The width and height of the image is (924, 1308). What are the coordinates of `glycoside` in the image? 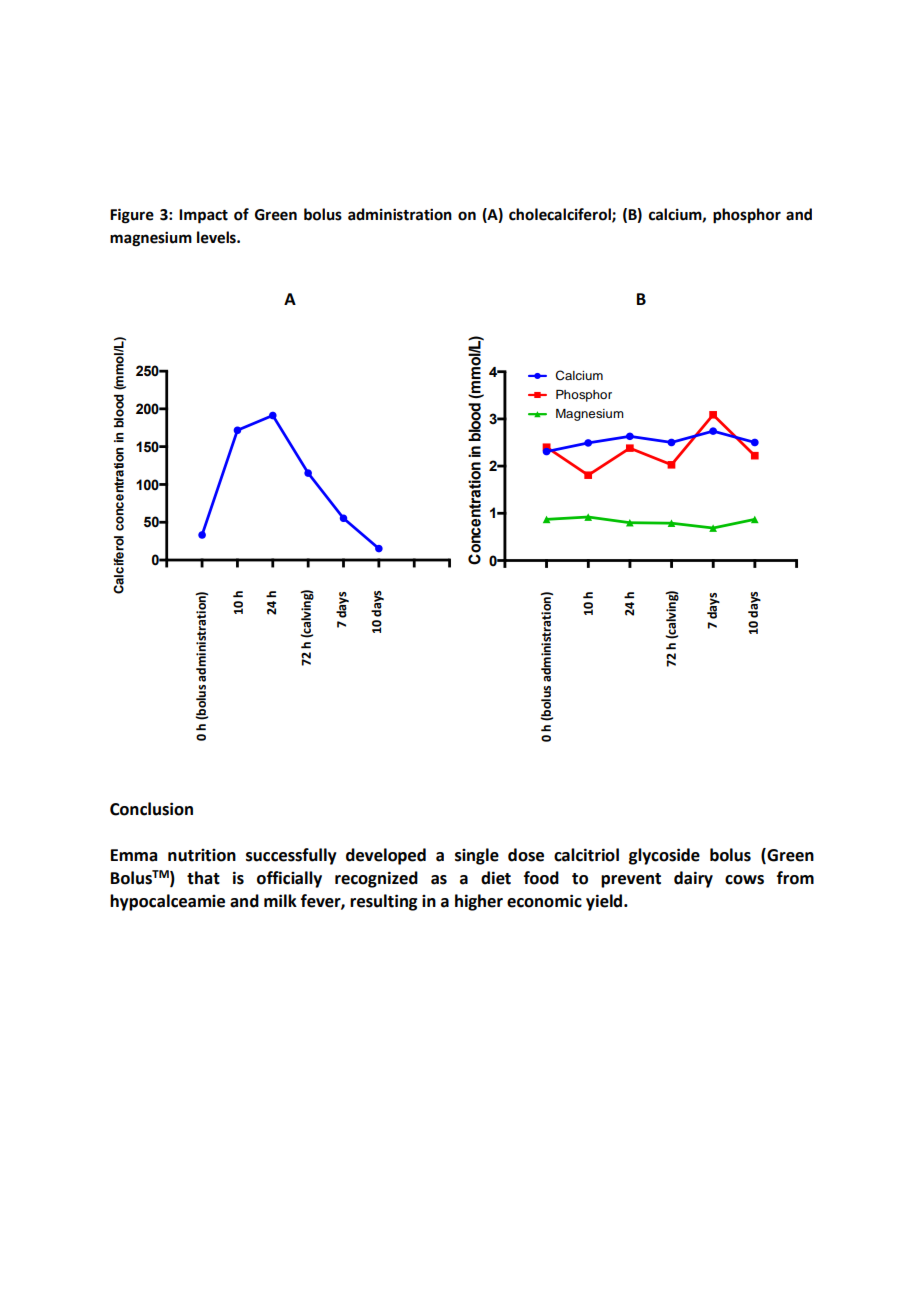 It's located at (664, 856).
